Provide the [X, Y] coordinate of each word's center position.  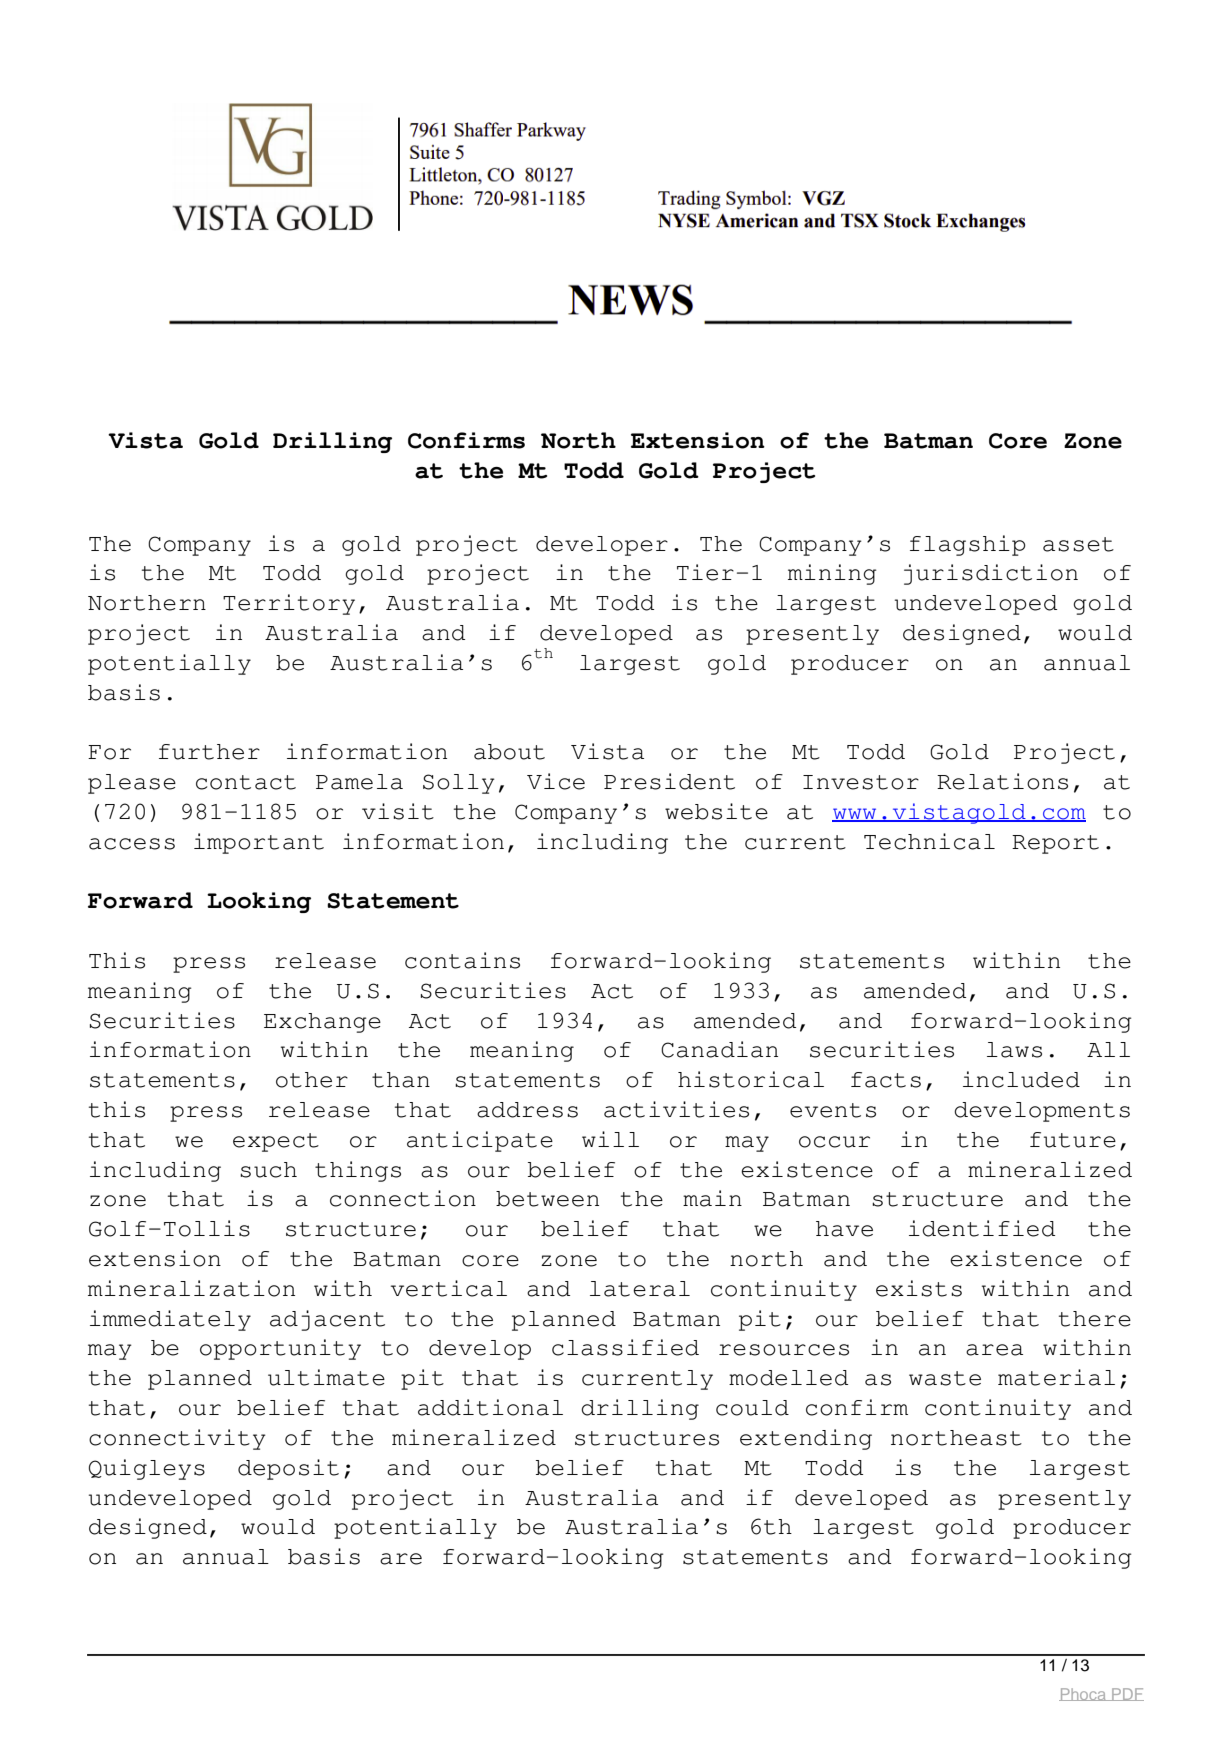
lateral [640, 1289]
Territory [289, 604]
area [994, 1350]
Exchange [322, 1023]
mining [832, 574]
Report [1055, 844]
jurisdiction [991, 574]
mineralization [191, 1288]
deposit [288, 1469]
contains [462, 960]
